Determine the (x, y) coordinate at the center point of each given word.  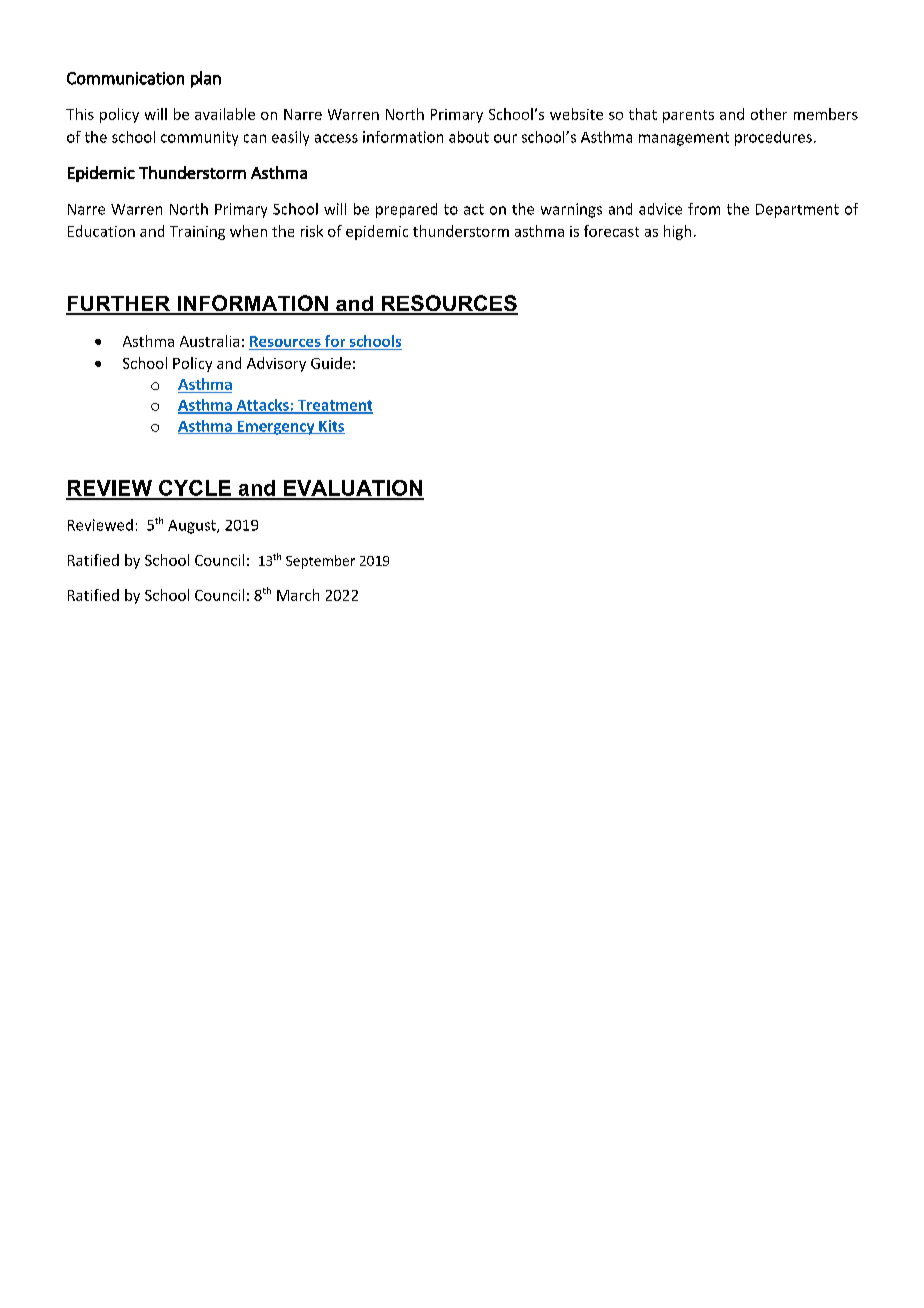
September (320, 562)
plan (206, 79)
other (769, 114)
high (677, 232)
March (298, 595)
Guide (331, 363)
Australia (209, 341)
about (469, 137)
